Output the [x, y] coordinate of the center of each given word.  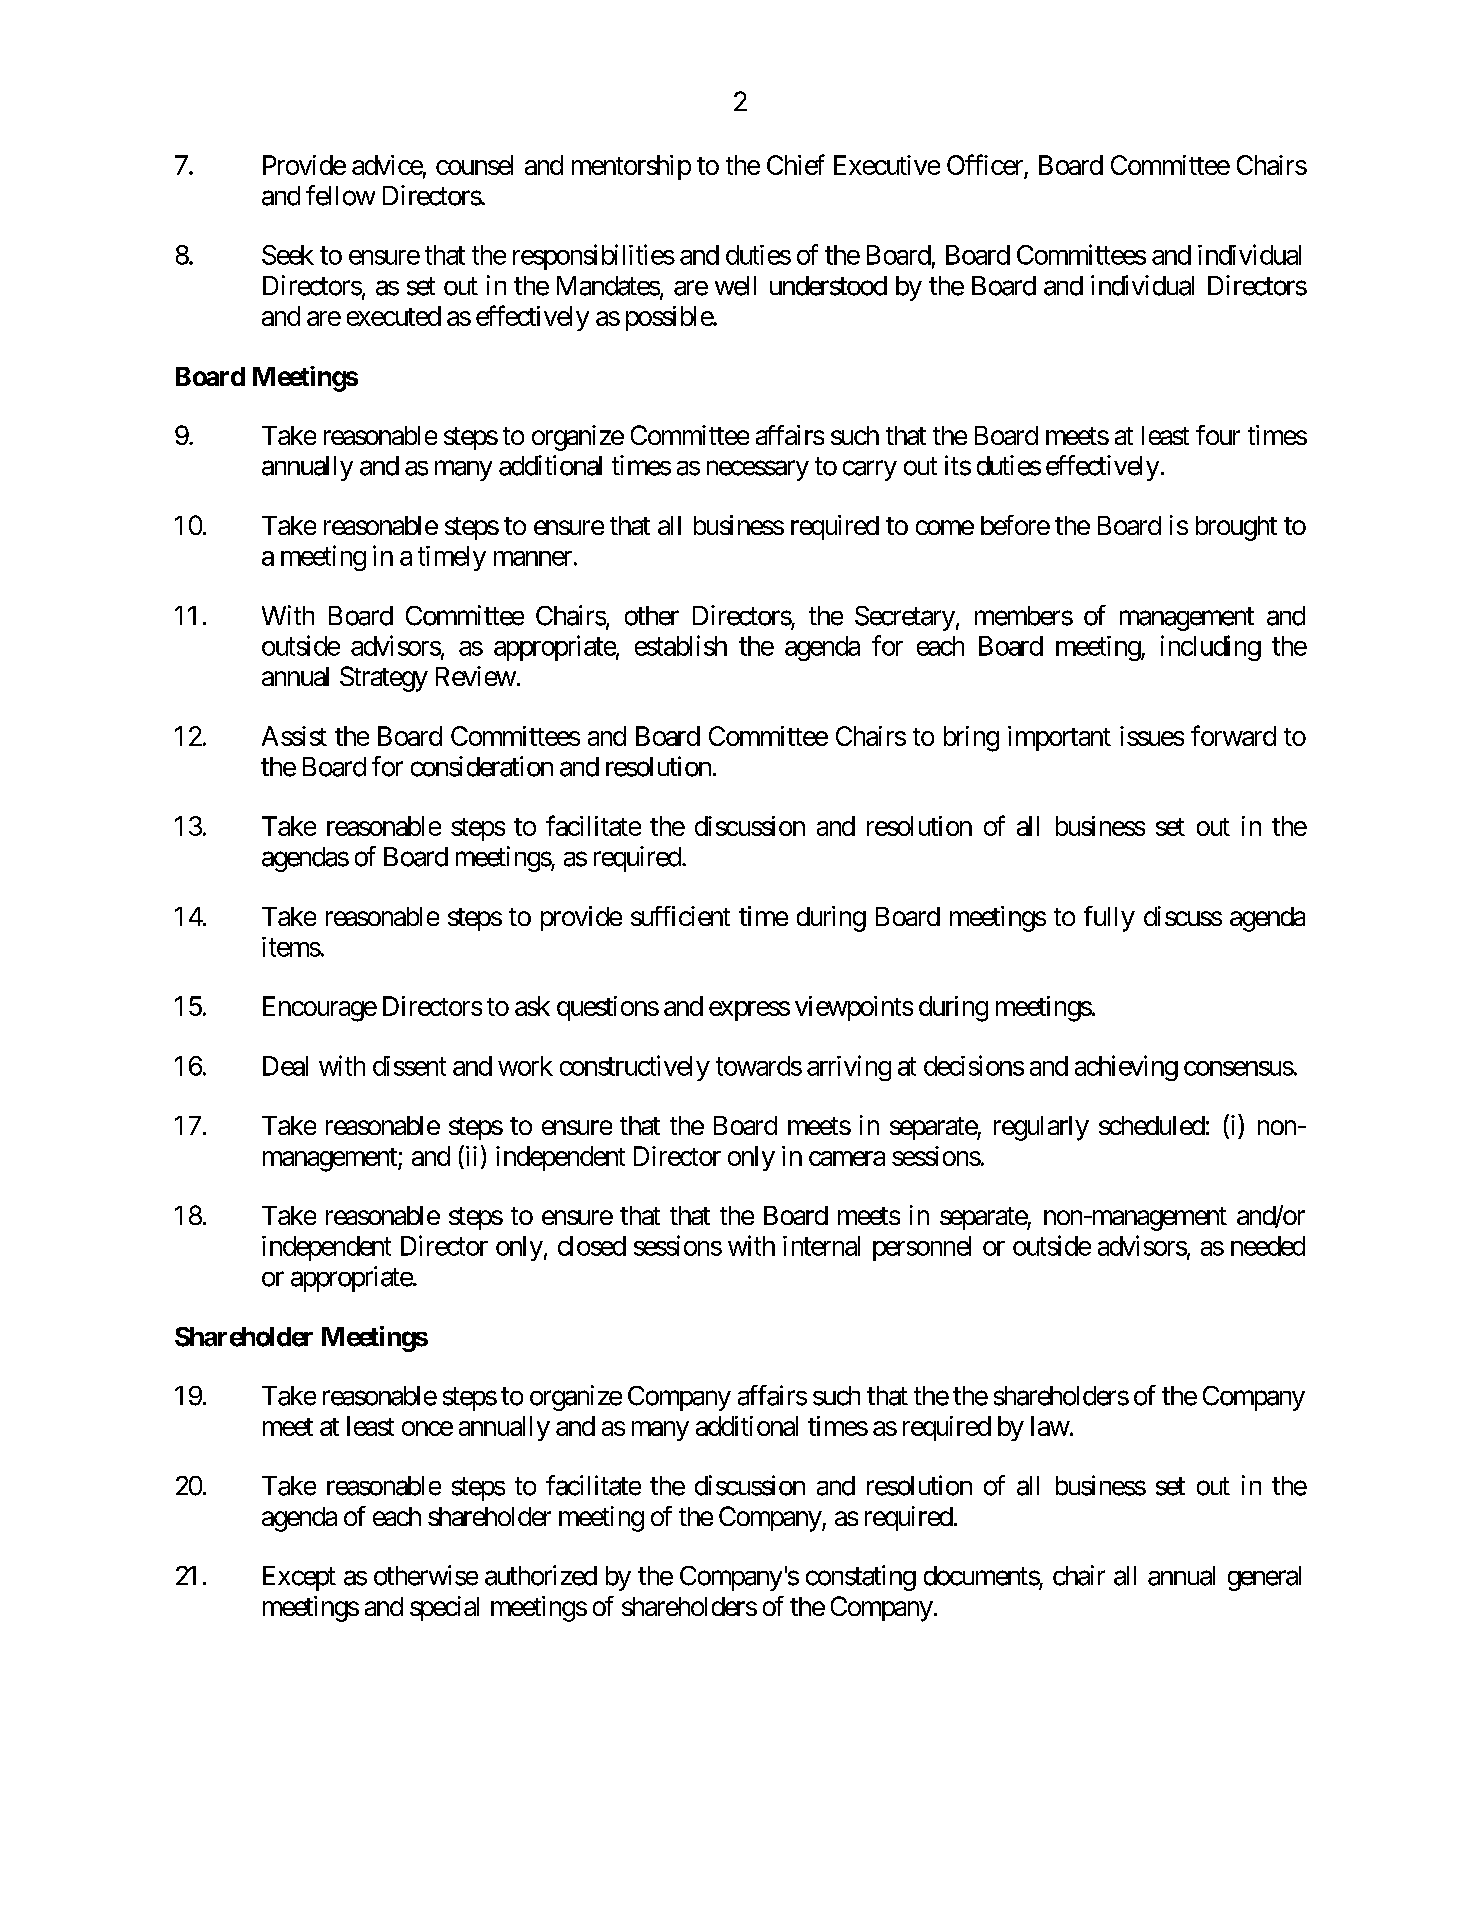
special [444, 1608]
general [1264, 1578]
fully [1109, 919]
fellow [340, 195]
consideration [482, 766]
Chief [796, 164]
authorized [541, 1575]
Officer [986, 166]
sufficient [680, 916]
